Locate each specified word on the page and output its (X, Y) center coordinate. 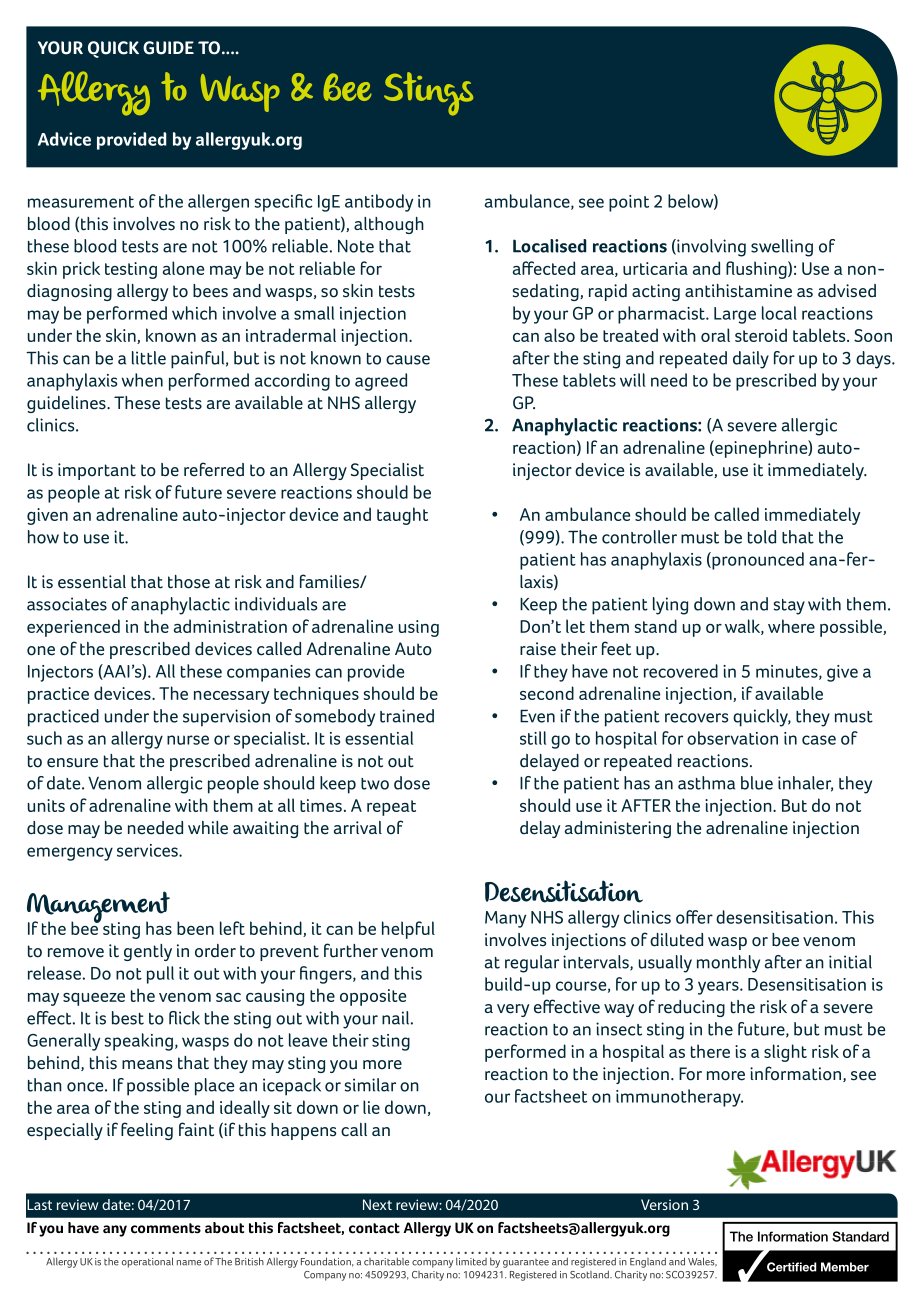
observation (732, 738)
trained (407, 716)
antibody (379, 203)
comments (166, 1228)
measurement (81, 202)
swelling (782, 248)
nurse (188, 740)
